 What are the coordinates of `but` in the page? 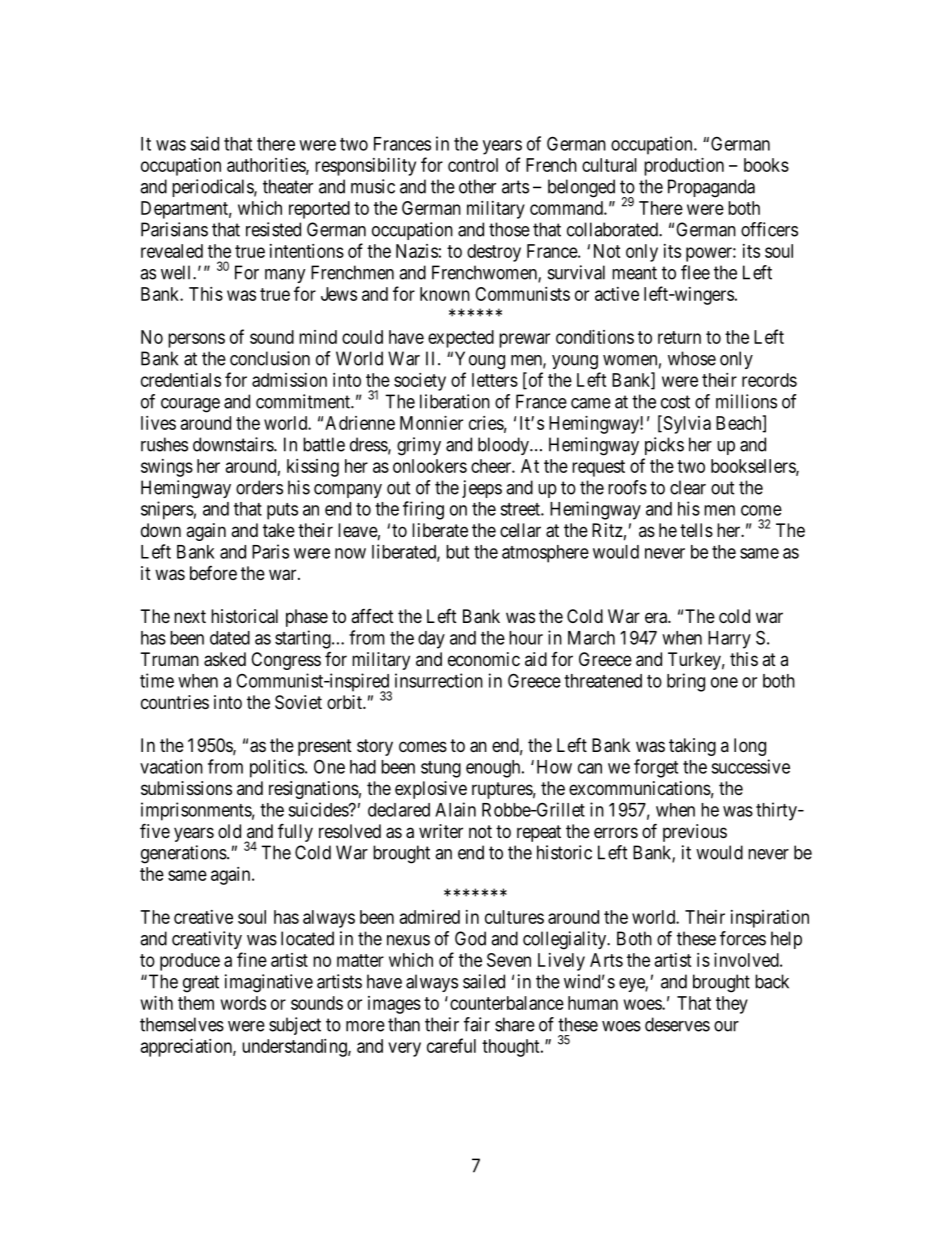 It's located at (457, 552).
